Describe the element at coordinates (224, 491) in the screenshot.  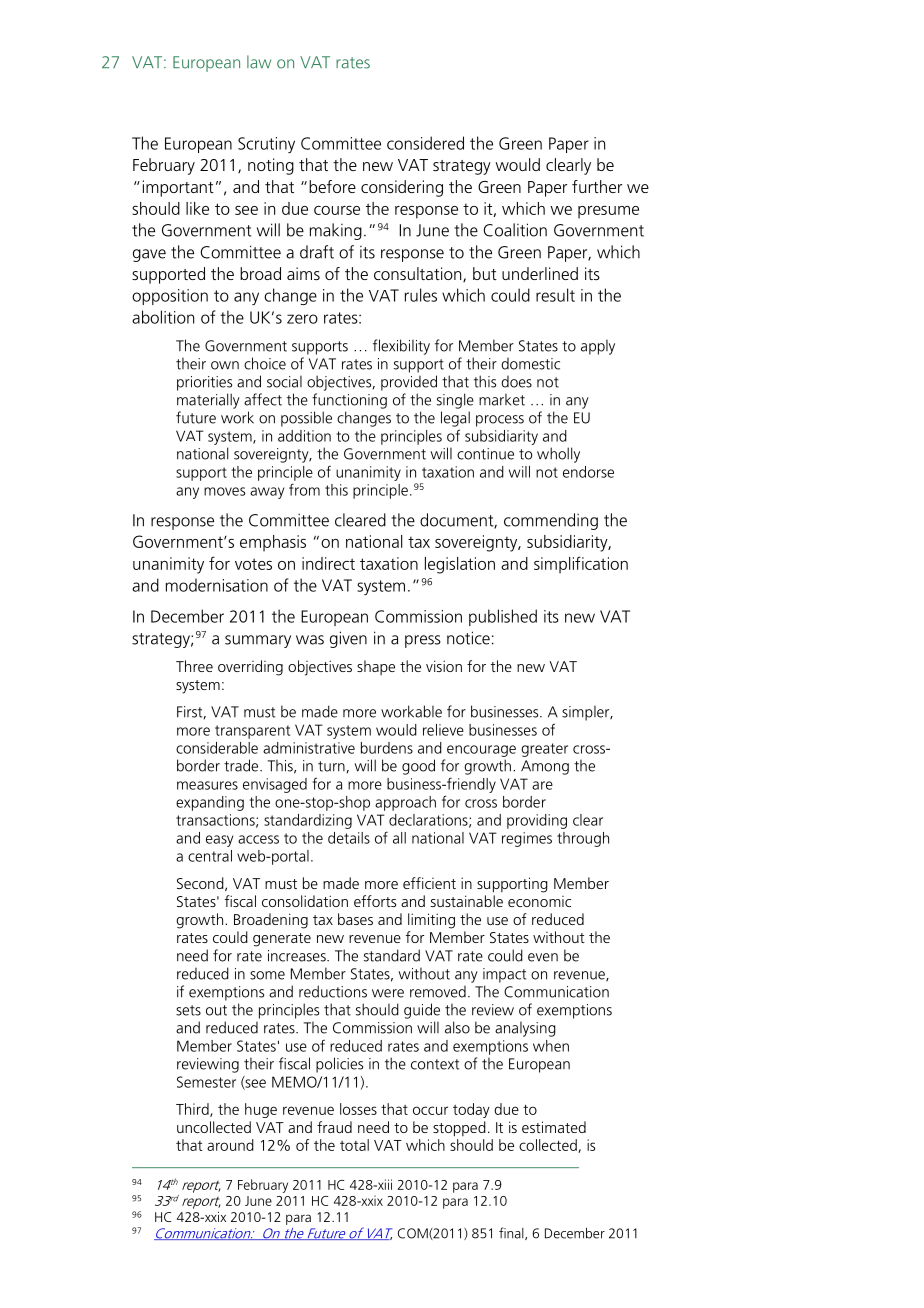
I see `moves` at that location.
